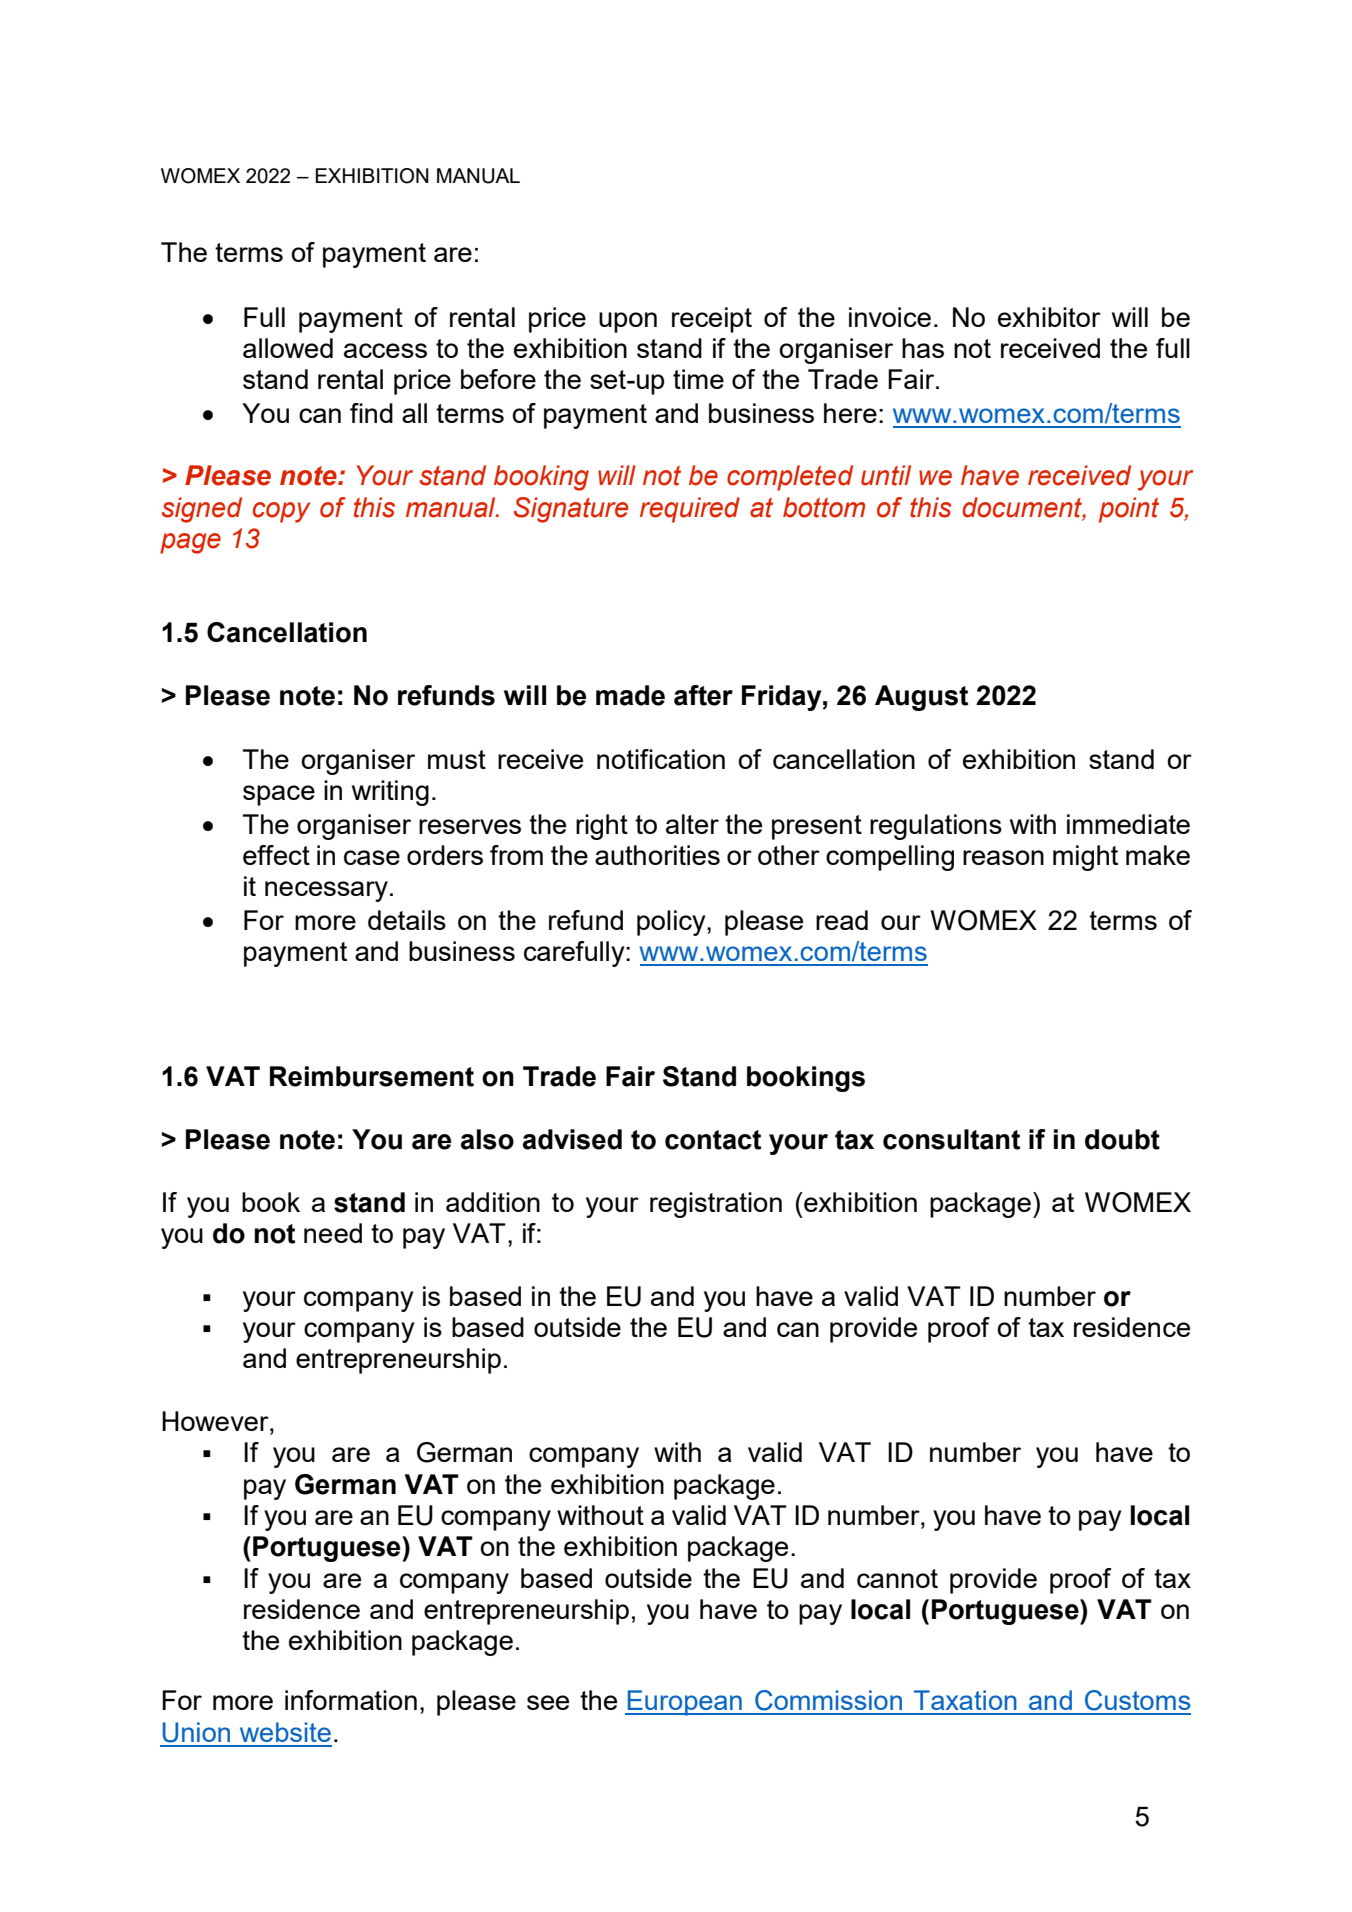 Image resolution: width=1352 pixels, height=1912 pixels. Describe the element at coordinates (279, 795) in the screenshot. I see `space` at that location.
